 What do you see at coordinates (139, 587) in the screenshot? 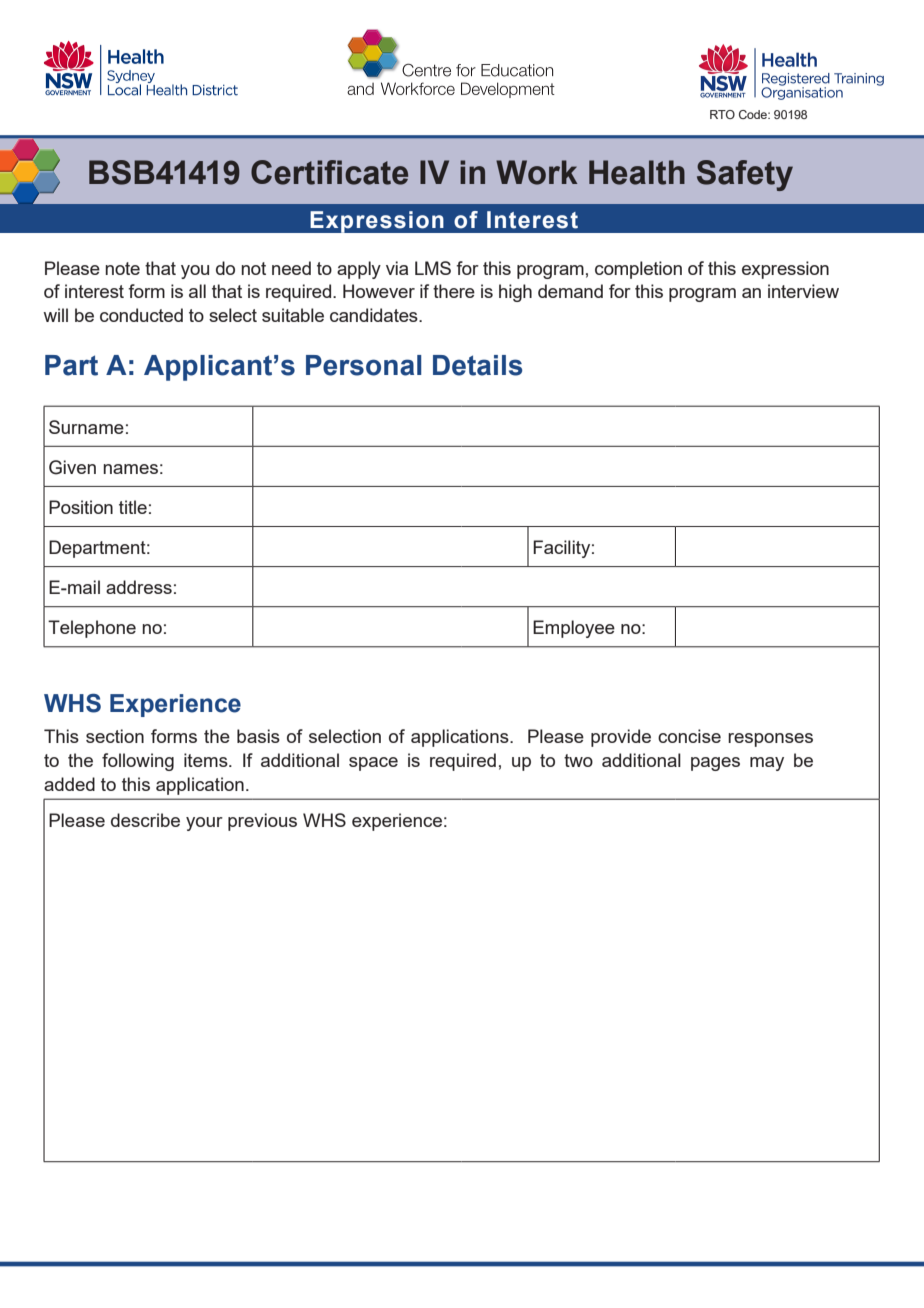
I see `address` at bounding box center [139, 587].
